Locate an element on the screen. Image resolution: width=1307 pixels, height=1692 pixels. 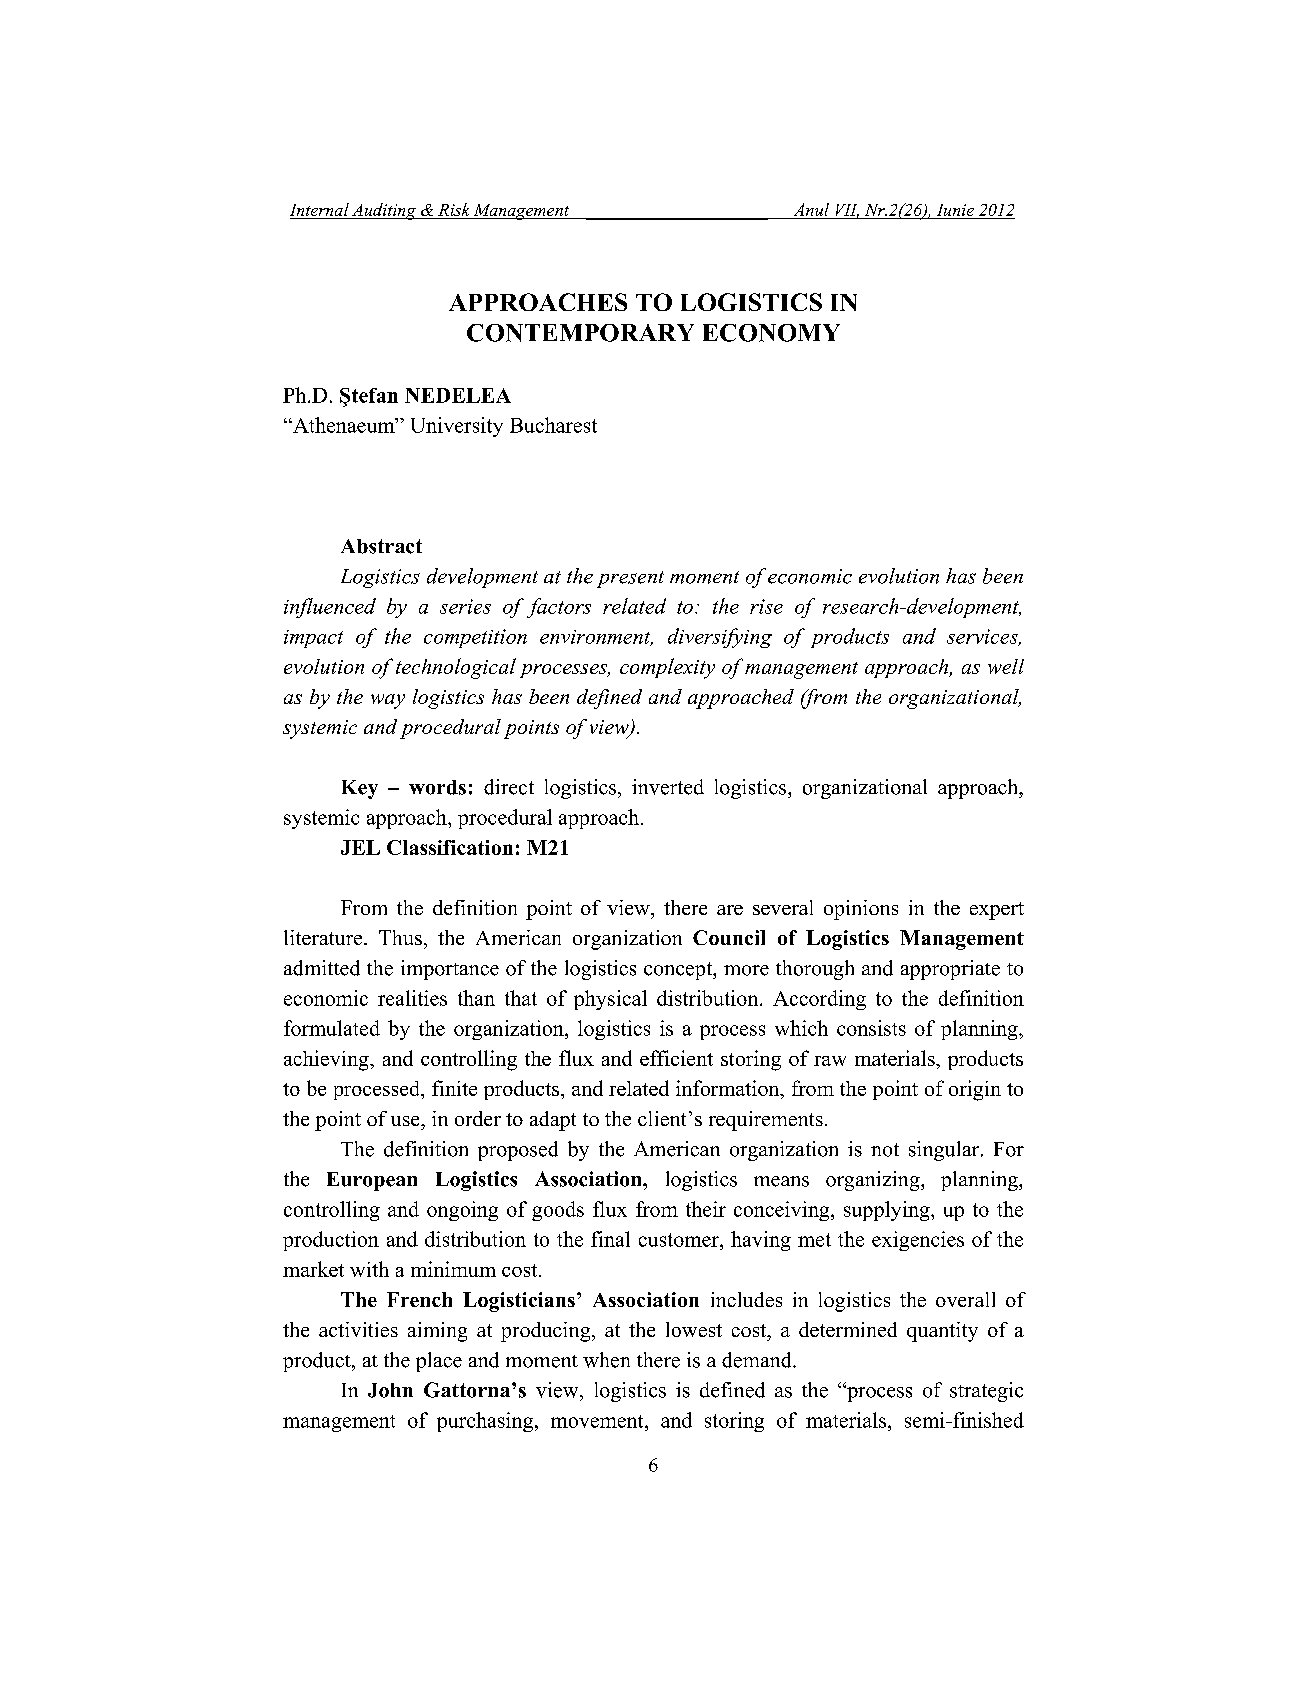
Key is located at coordinates (360, 789).
